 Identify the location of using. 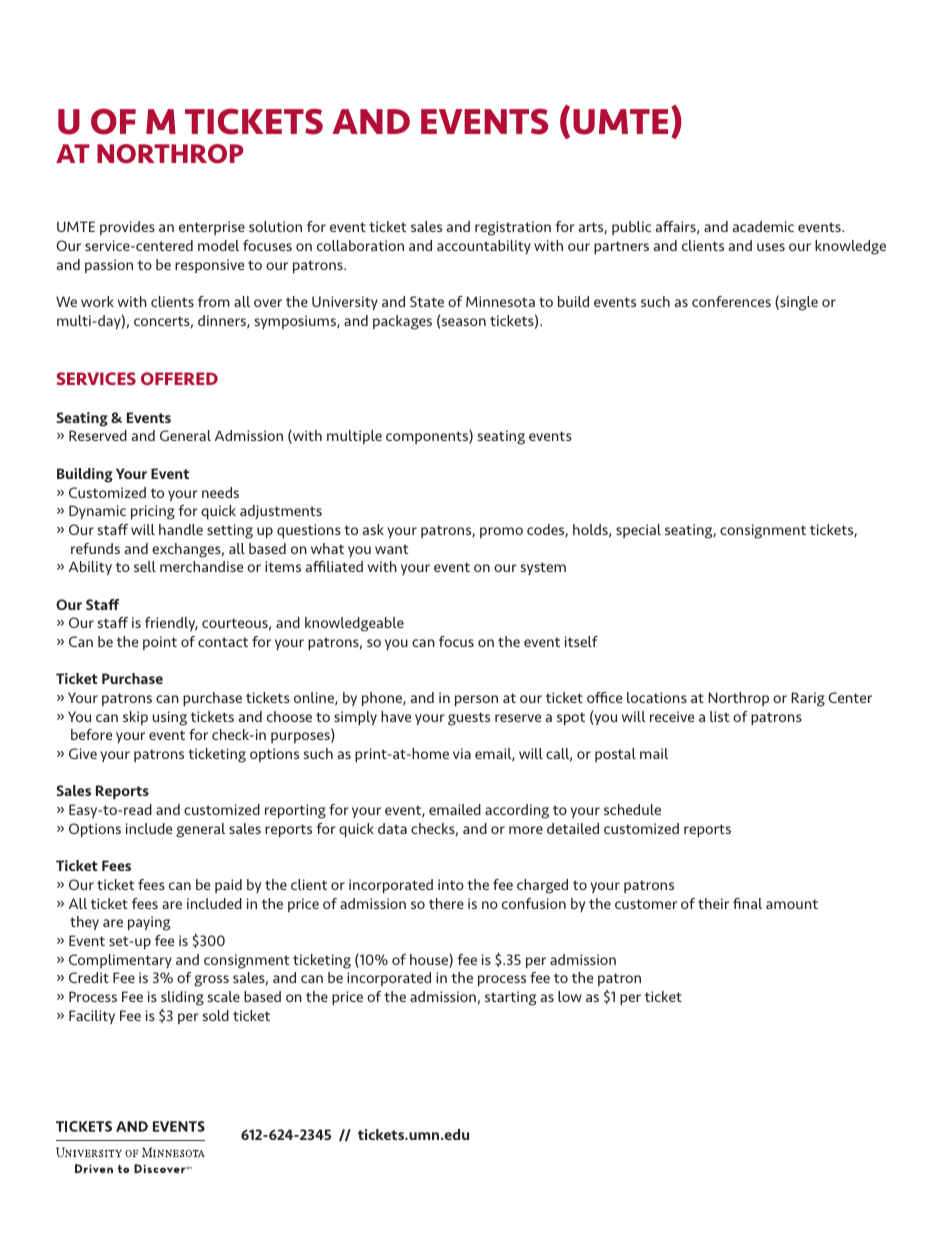
(169, 718).
